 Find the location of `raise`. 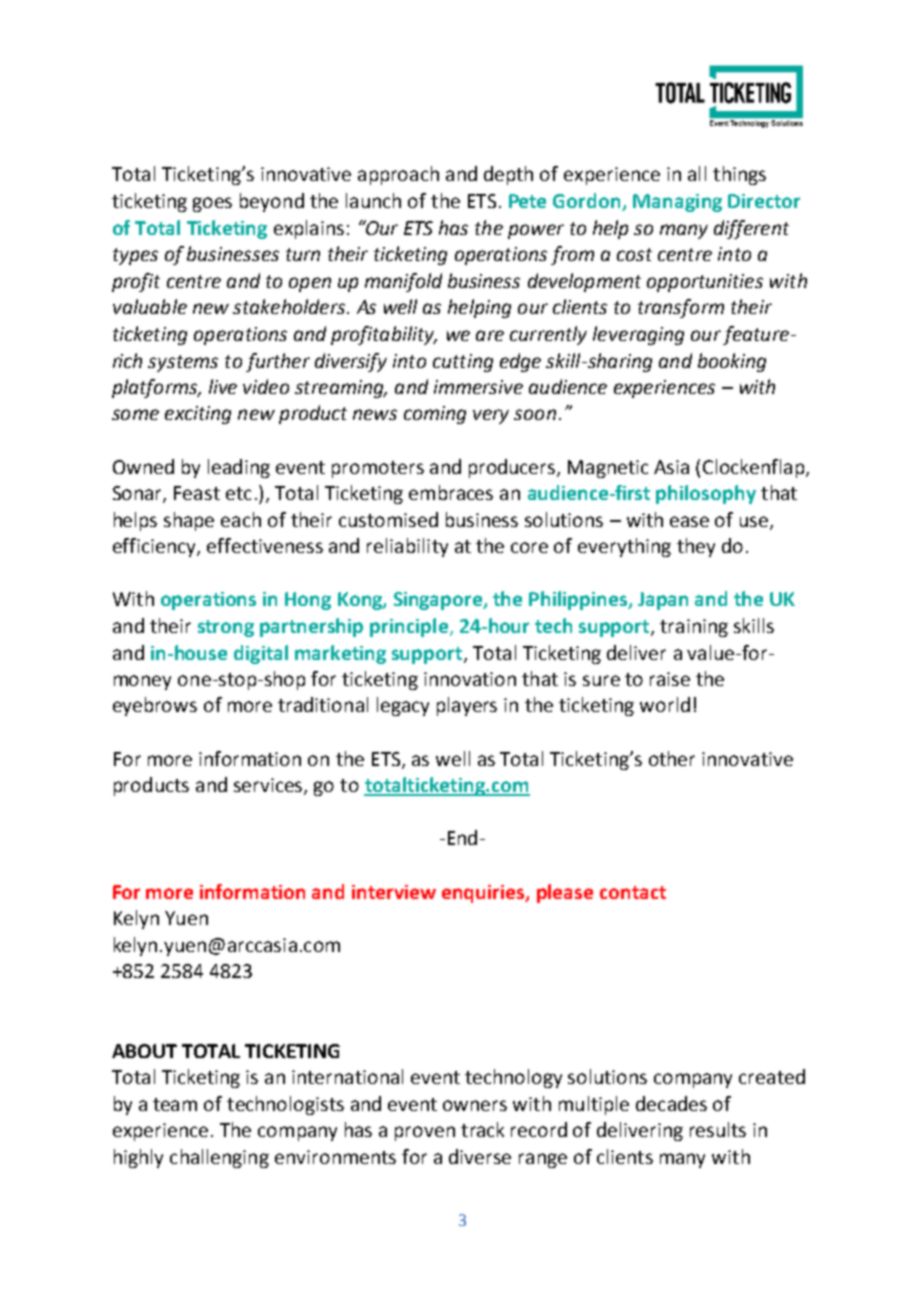

raise is located at coordinates (670, 679).
